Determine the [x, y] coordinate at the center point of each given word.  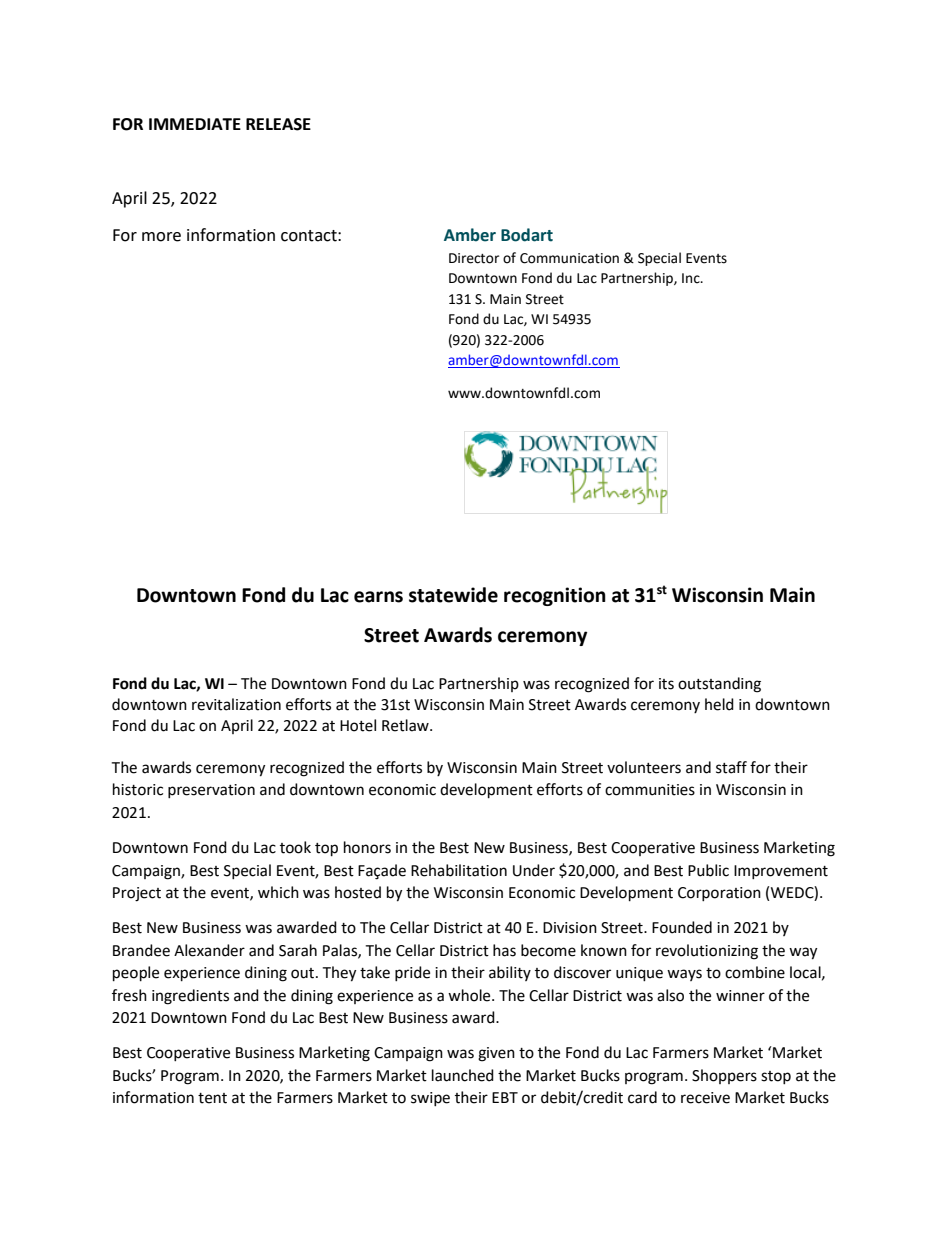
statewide [453, 595]
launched [463, 1075]
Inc [692, 278]
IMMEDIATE [195, 124]
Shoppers [724, 1076]
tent [212, 1098]
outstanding [719, 685]
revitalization [236, 704]
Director [474, 258]
